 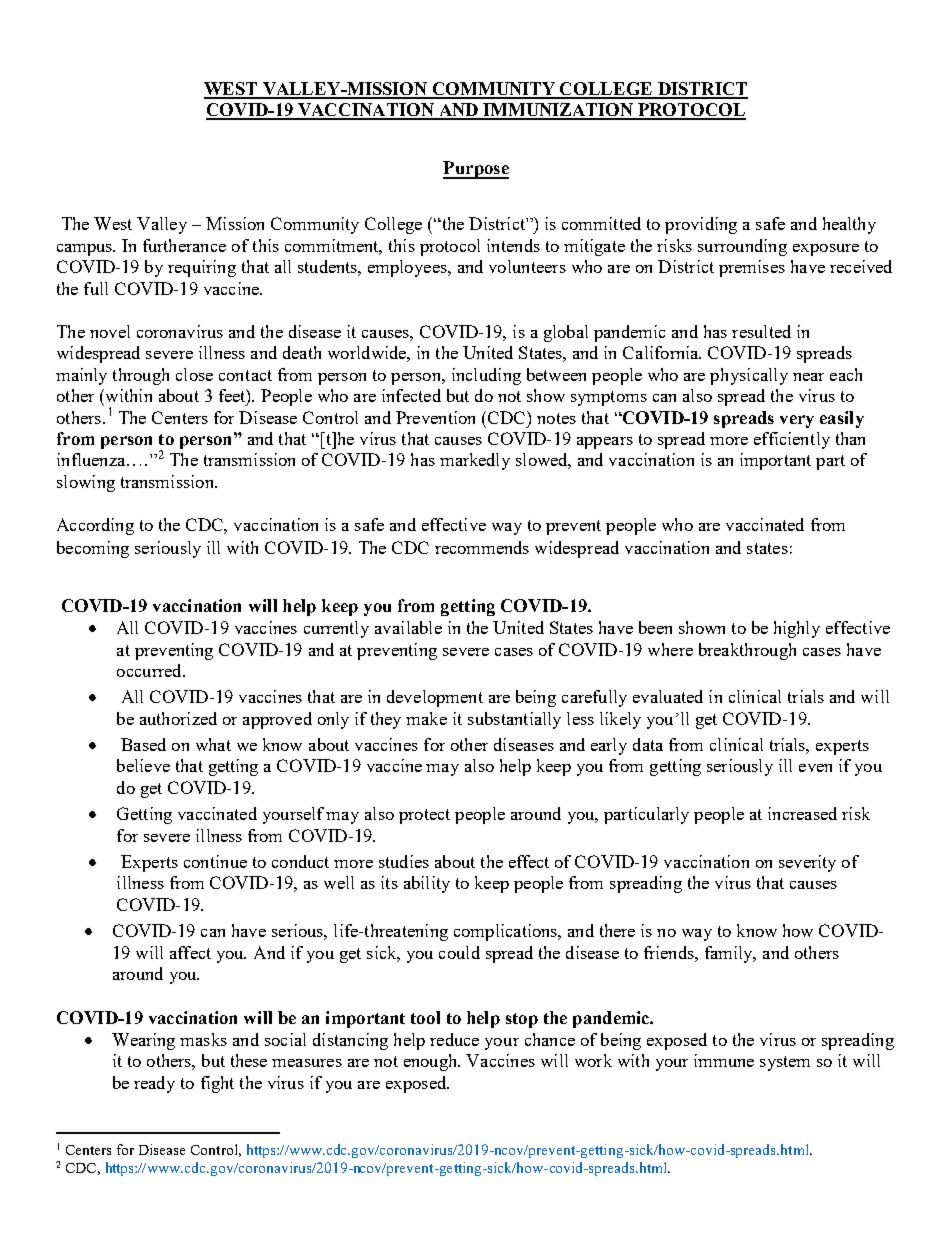 What do you see at coordinates (194, 374) in the image?
I see `close` at bounding box center [194, 374].
